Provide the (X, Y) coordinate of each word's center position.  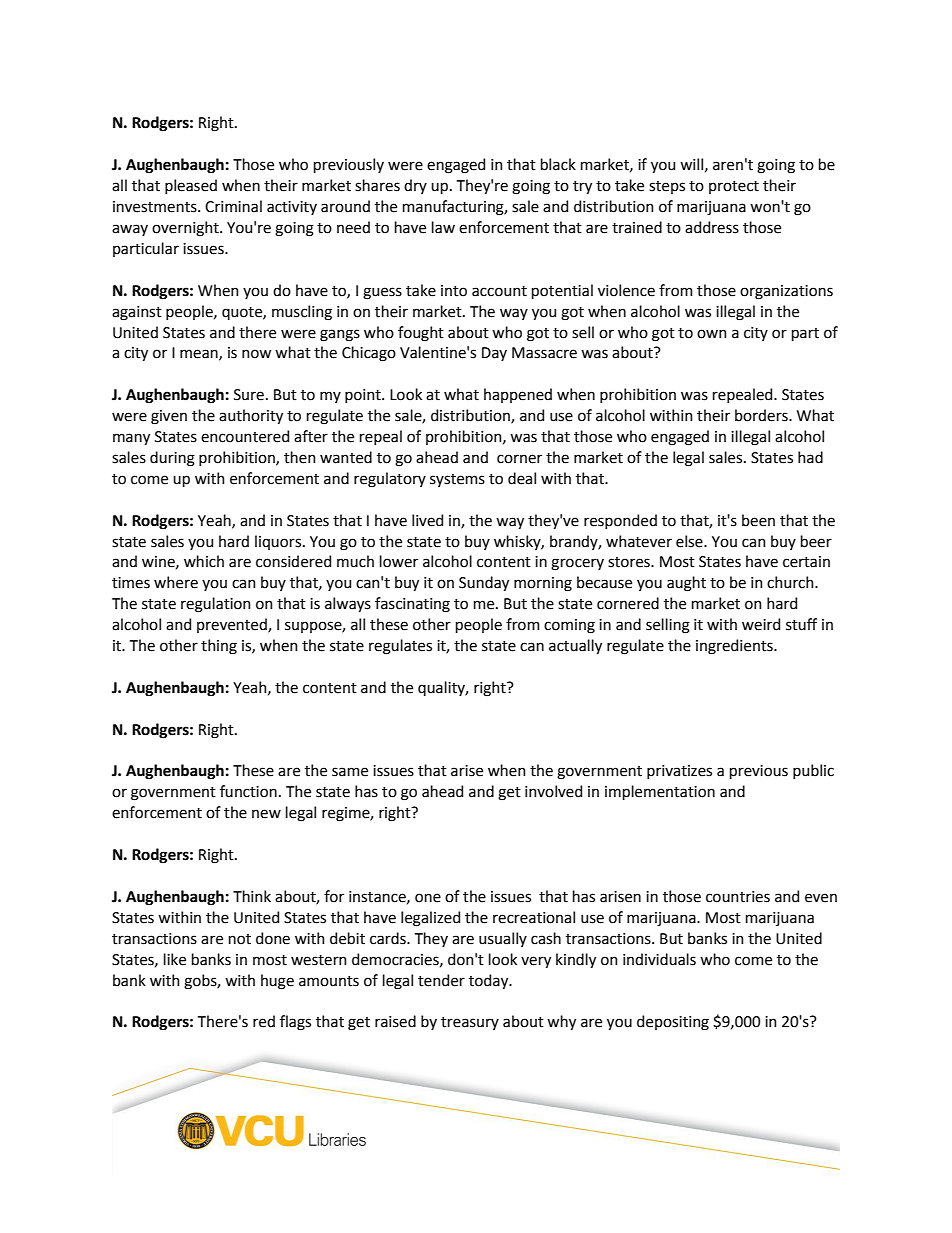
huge (277, 982)
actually (575, 646)
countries (738, 897)
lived (427, 520)
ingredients (735, 647)
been (758, 520)
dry (415, 186)
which (204, 561)
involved (553, 791)
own (712, 334)
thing (219, 647)
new (266, 814)
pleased (191, 186)
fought (421, 334)
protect (734, 187)
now (256, 354)
